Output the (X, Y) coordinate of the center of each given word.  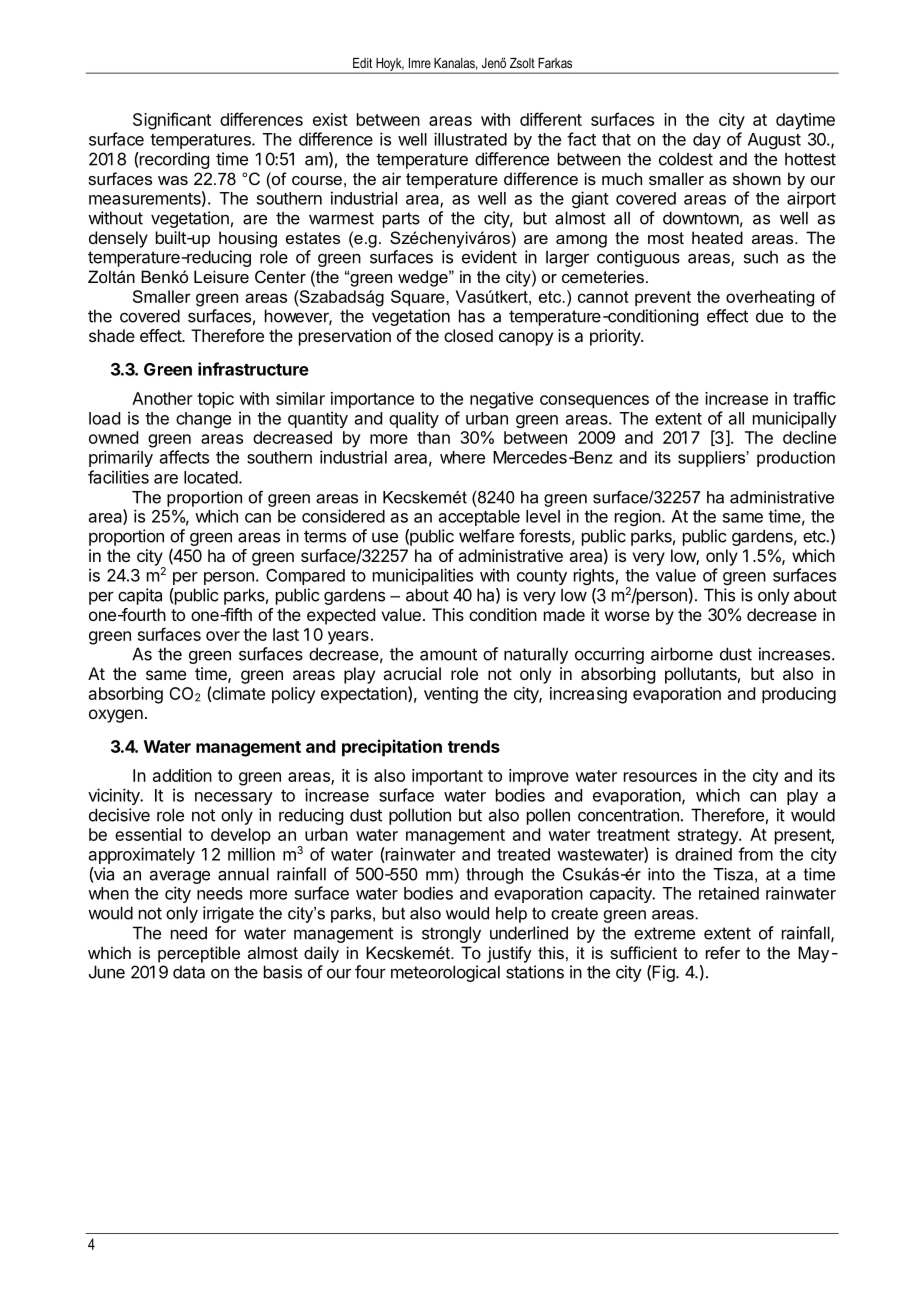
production (796, 459)
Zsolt (522, 63)
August (774, 141)
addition (182, 775)
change (203, 420)
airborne (682, 654)
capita (140, 596)
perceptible (199, 954)
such (761, 257)
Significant (172, 121)
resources (660, 777)
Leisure (221, 276)
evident (489, 257)
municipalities (423, 576)
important (447, 777)
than (433, 437)
